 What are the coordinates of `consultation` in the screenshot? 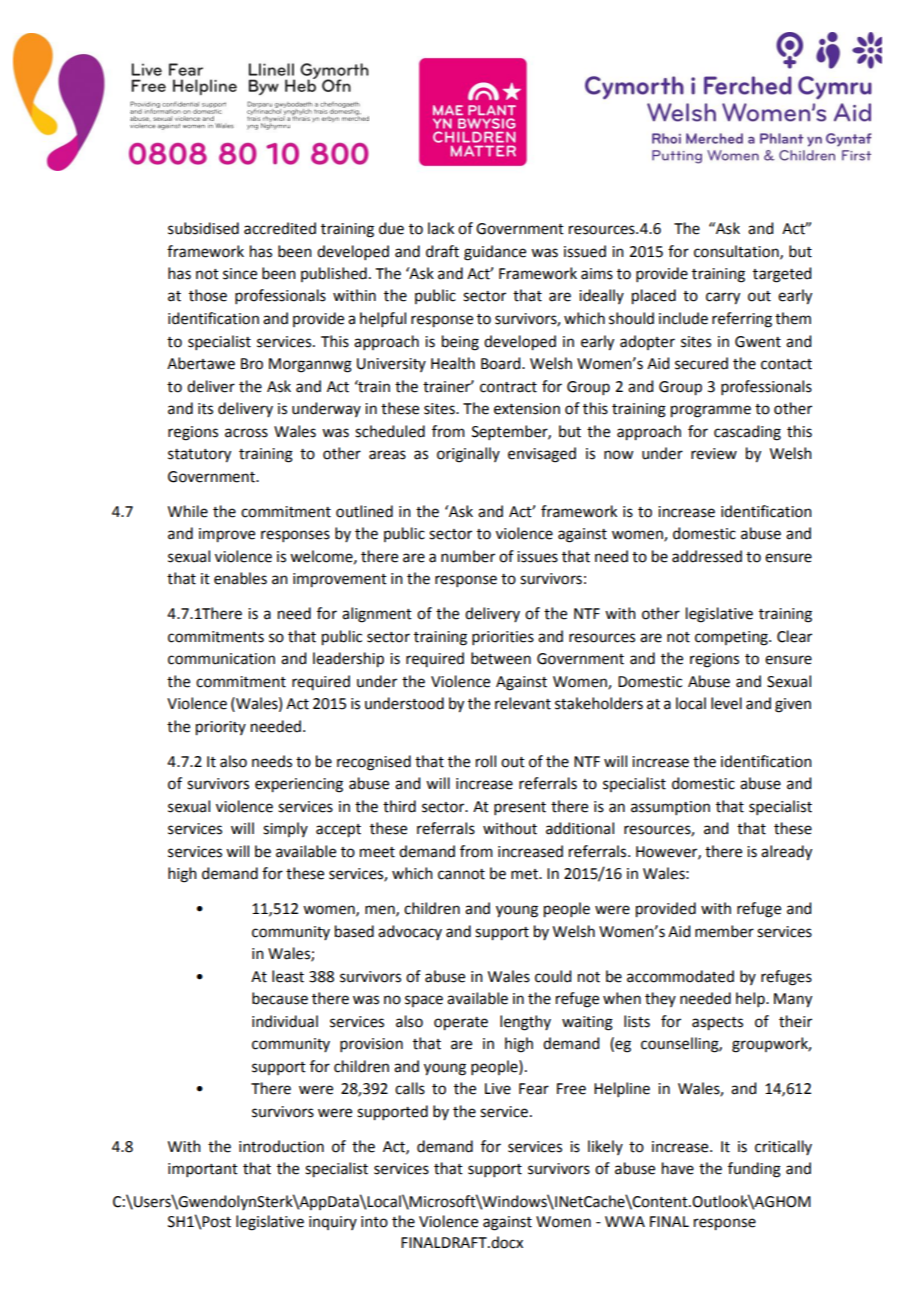 It's located at (737, 252).
